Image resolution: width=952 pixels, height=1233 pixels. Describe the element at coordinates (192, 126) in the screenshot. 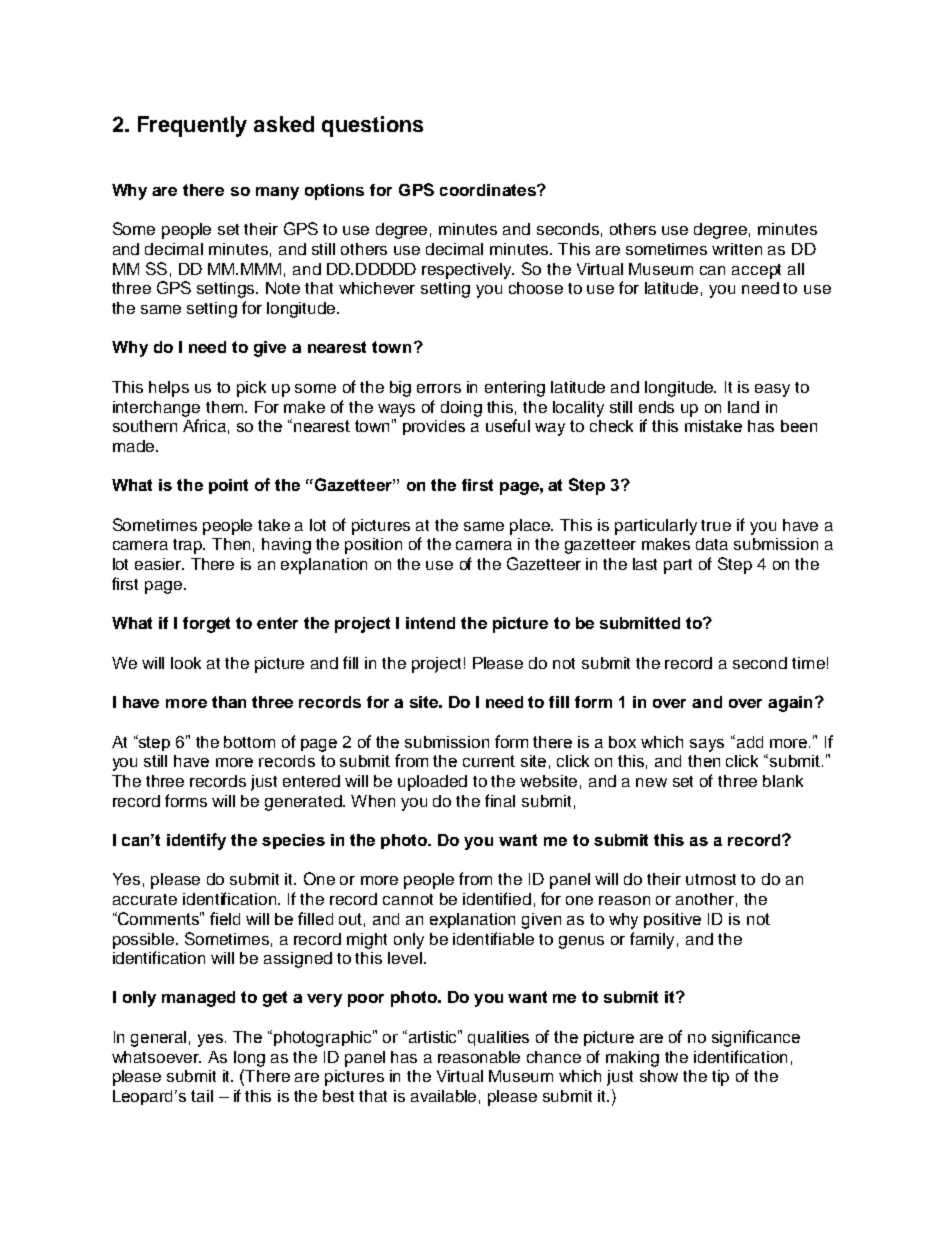

I see `Frequently` at that location.
